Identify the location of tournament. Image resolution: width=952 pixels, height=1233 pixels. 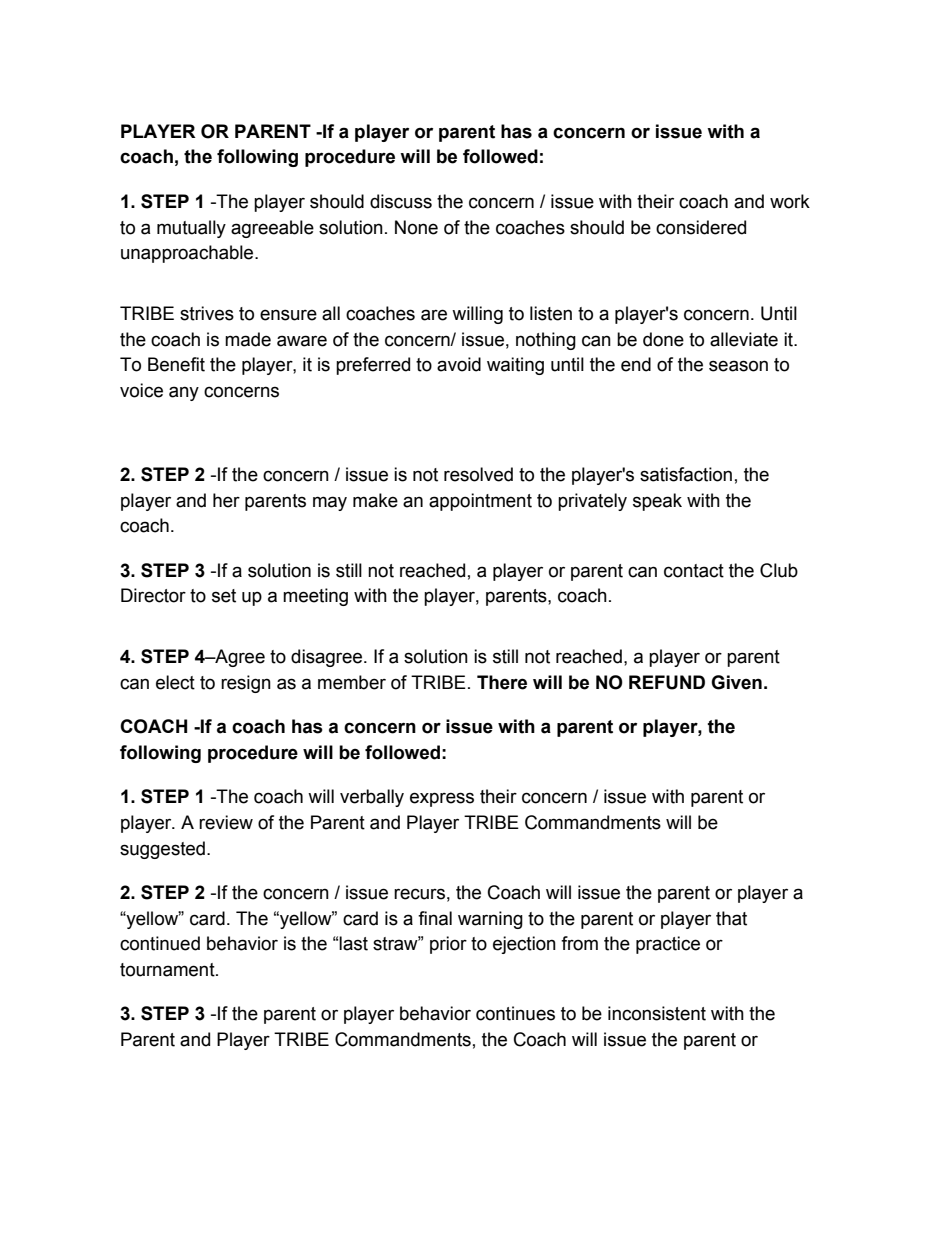
(168, 970).
